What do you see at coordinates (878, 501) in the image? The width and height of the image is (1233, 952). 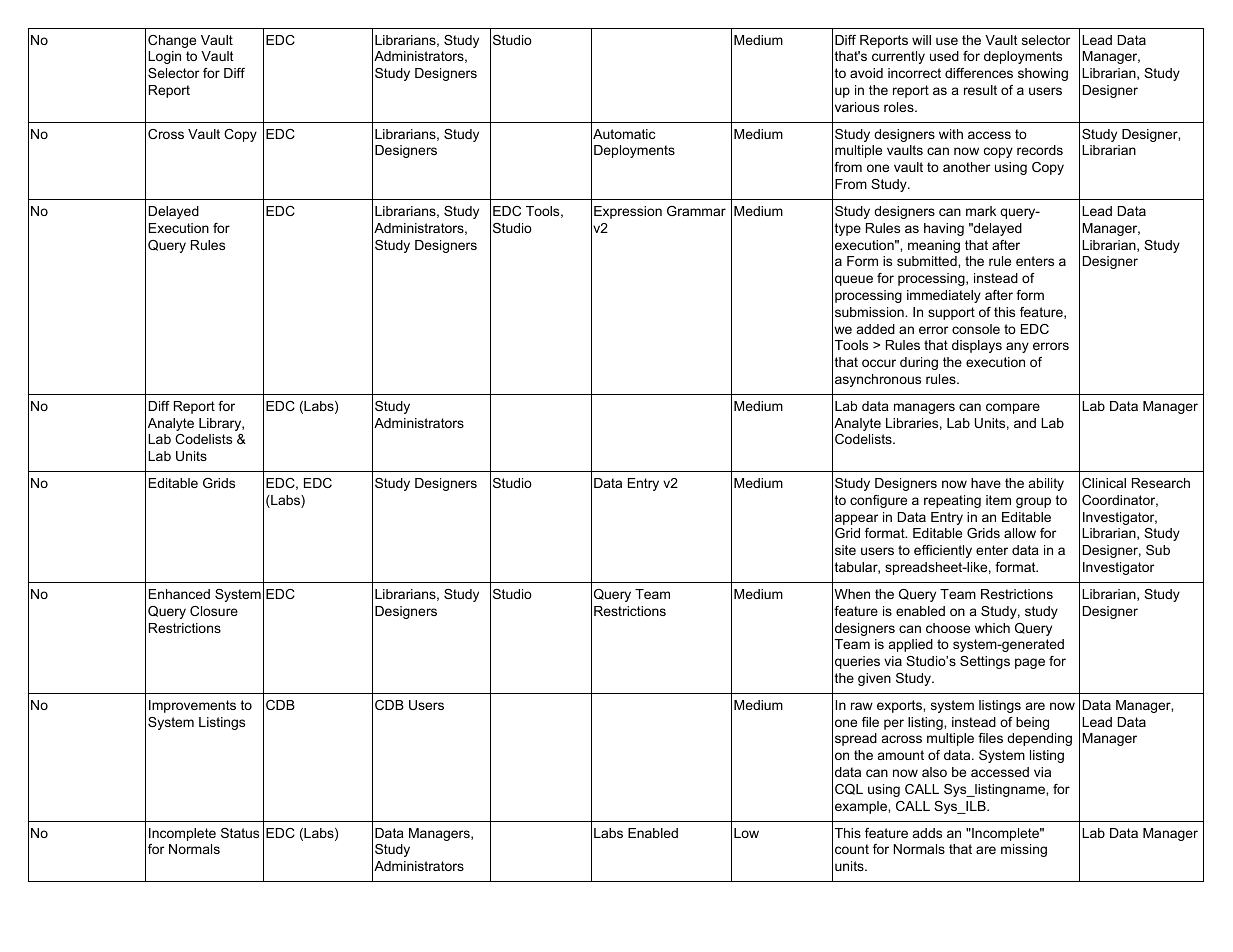 I see `configure` at bounding box center [878, 501].
